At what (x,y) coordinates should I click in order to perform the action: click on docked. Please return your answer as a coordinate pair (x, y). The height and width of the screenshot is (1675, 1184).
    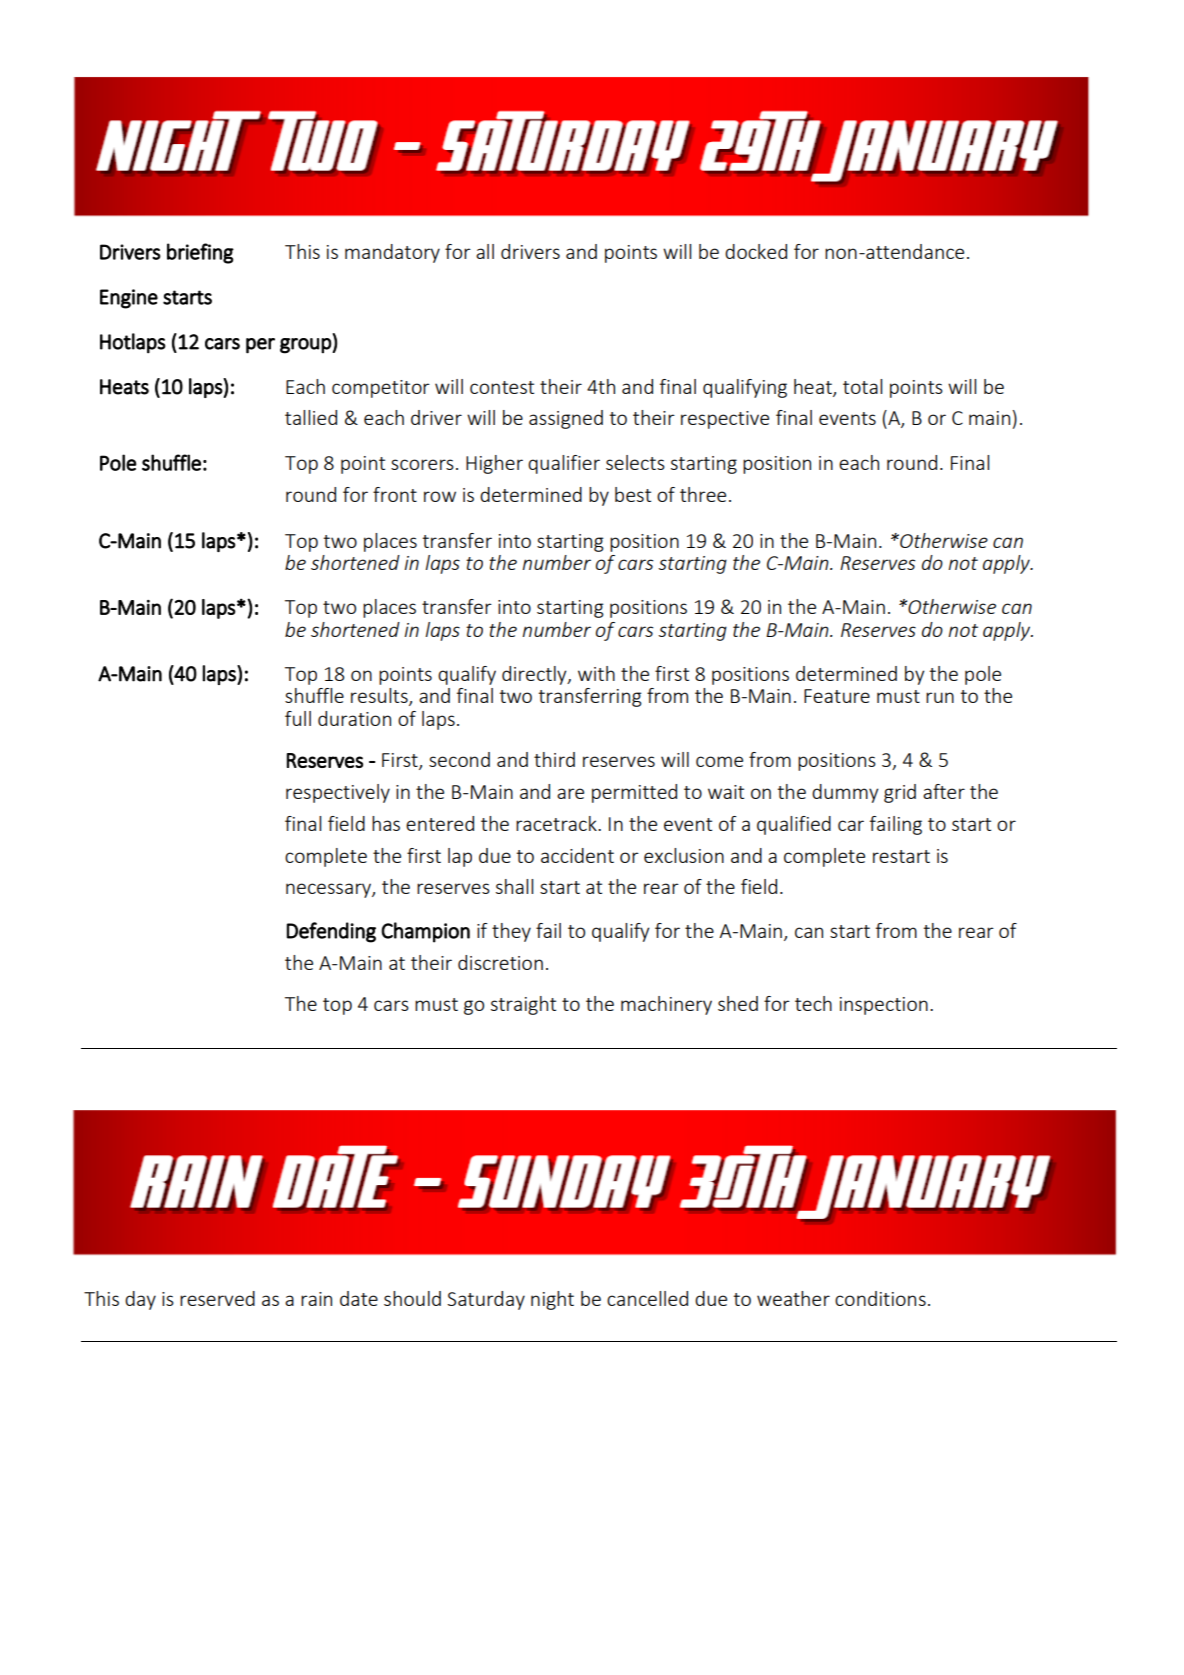
    Looking at the image, I should click on (756, 251).
